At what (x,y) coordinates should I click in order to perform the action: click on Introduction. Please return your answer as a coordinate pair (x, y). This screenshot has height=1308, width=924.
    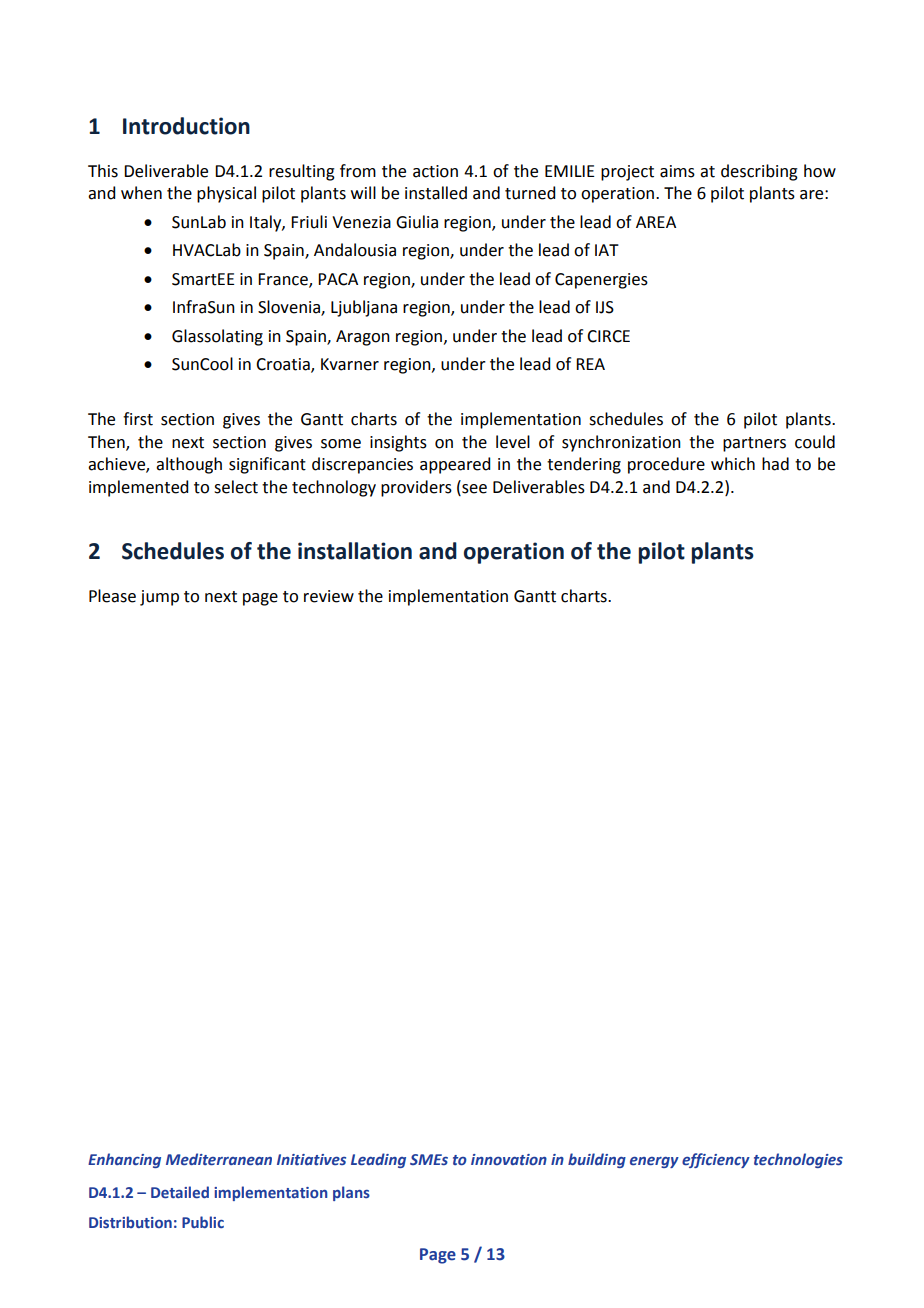
    Looking at the image, I should click on (186, 126).
